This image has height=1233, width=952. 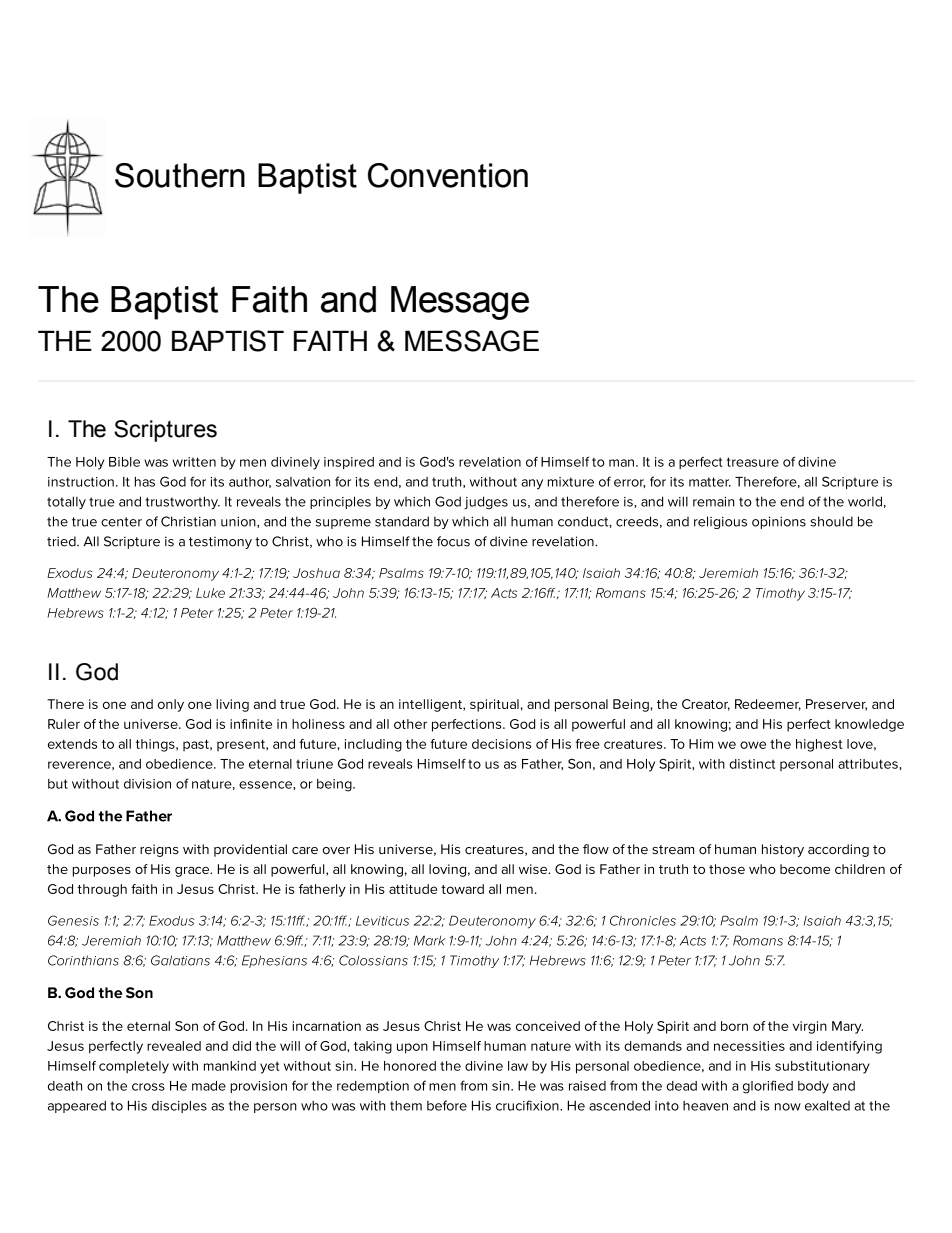 I want to click on Convention, so click(x=448, y=175).
